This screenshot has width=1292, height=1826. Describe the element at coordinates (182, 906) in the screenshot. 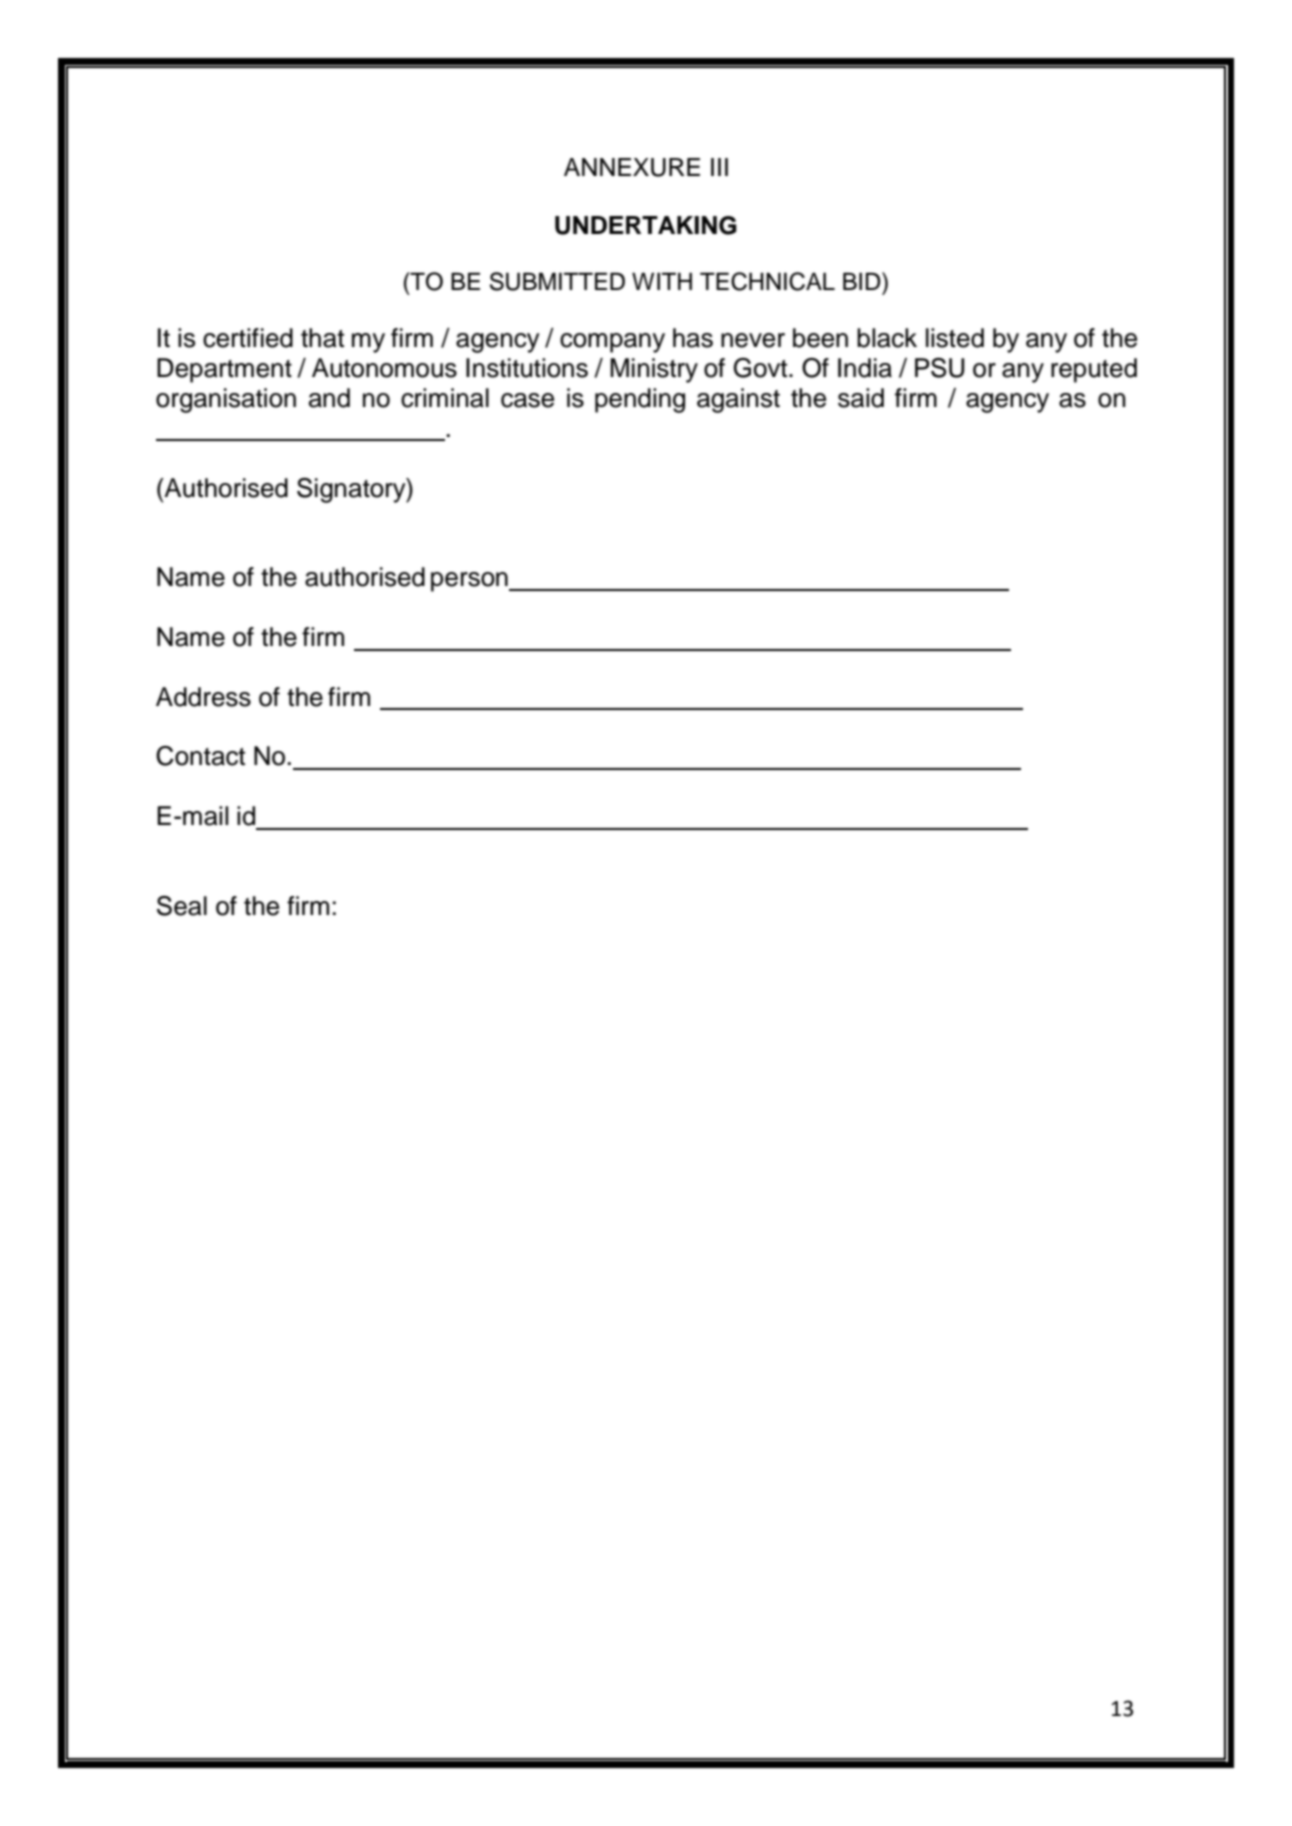

I see `Seal` at that location.
